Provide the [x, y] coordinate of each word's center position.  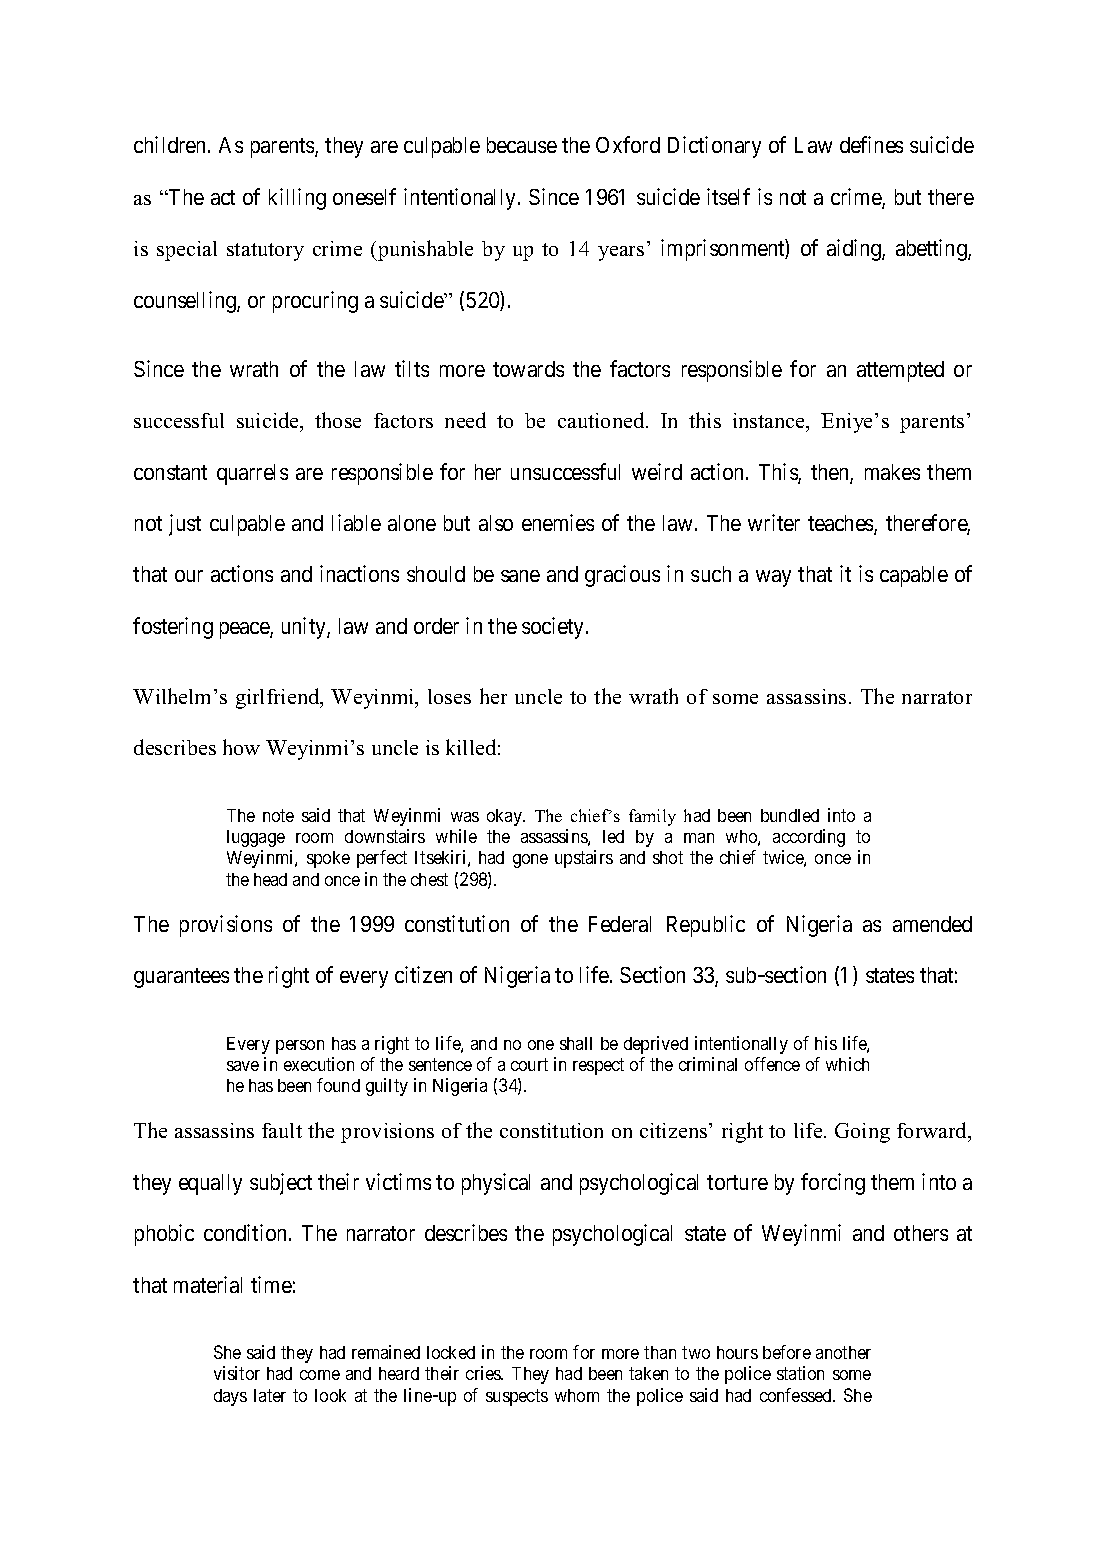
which [847, 1064]
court [529, 1064]
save [243, 1066]
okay [505, 817]
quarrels [252, 474]
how [241, 747]
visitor [237, 1373]
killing [297, 199]
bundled [790, 815]
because [522, 145]
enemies [558, 522]
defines [871, 144]
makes [892, 472]
